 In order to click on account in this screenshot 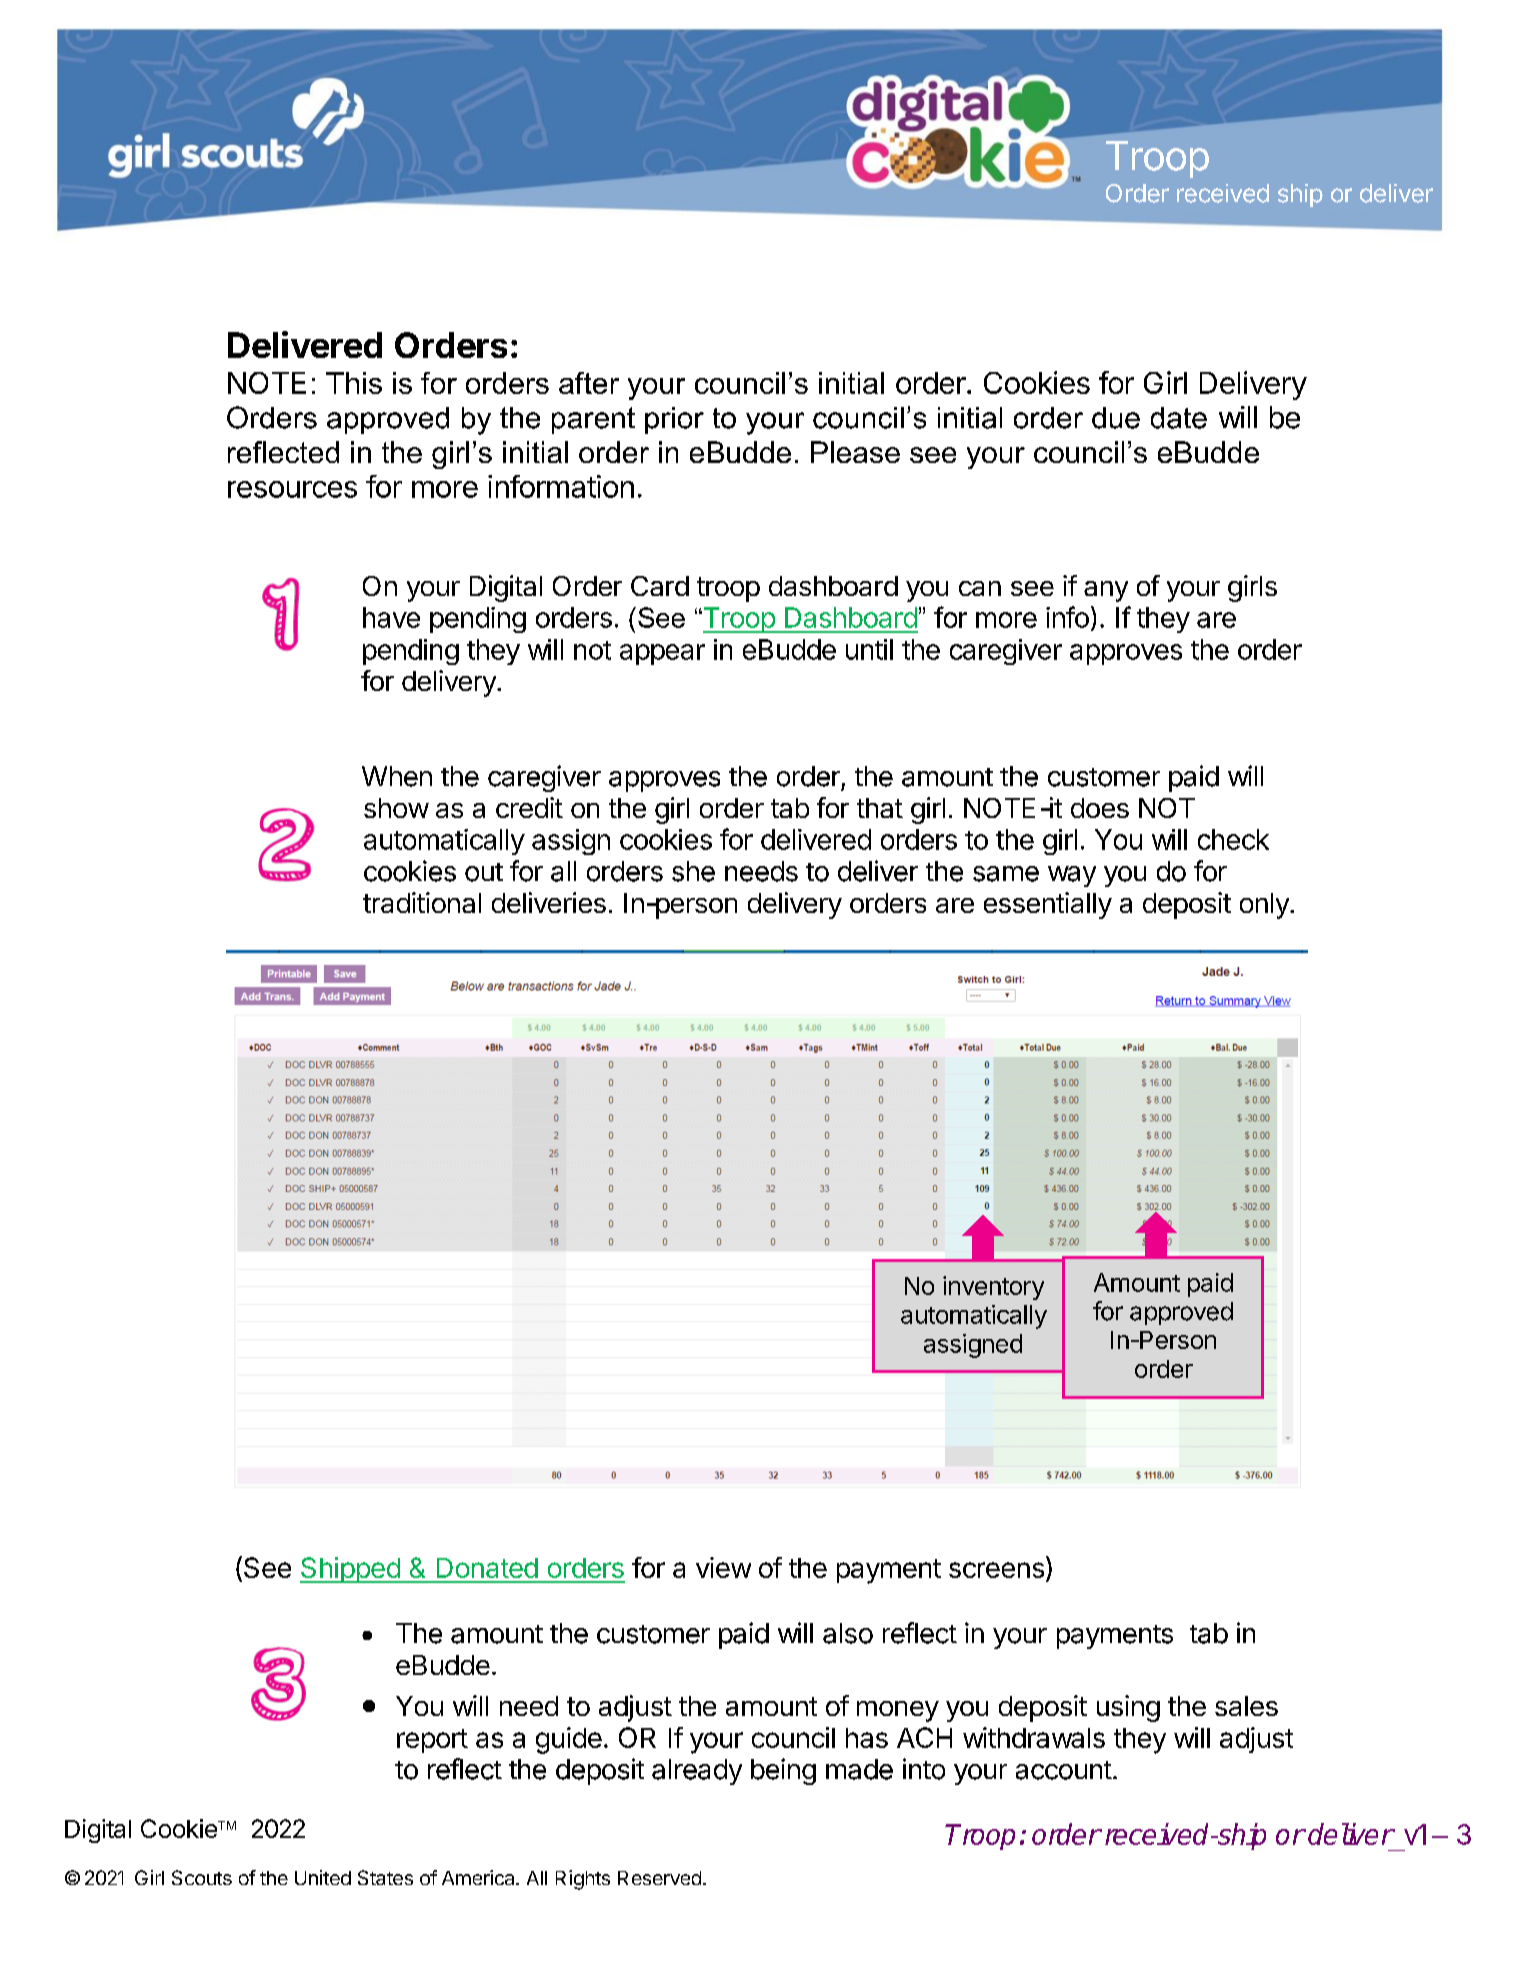, I will do `click(1064, 1770)`.
